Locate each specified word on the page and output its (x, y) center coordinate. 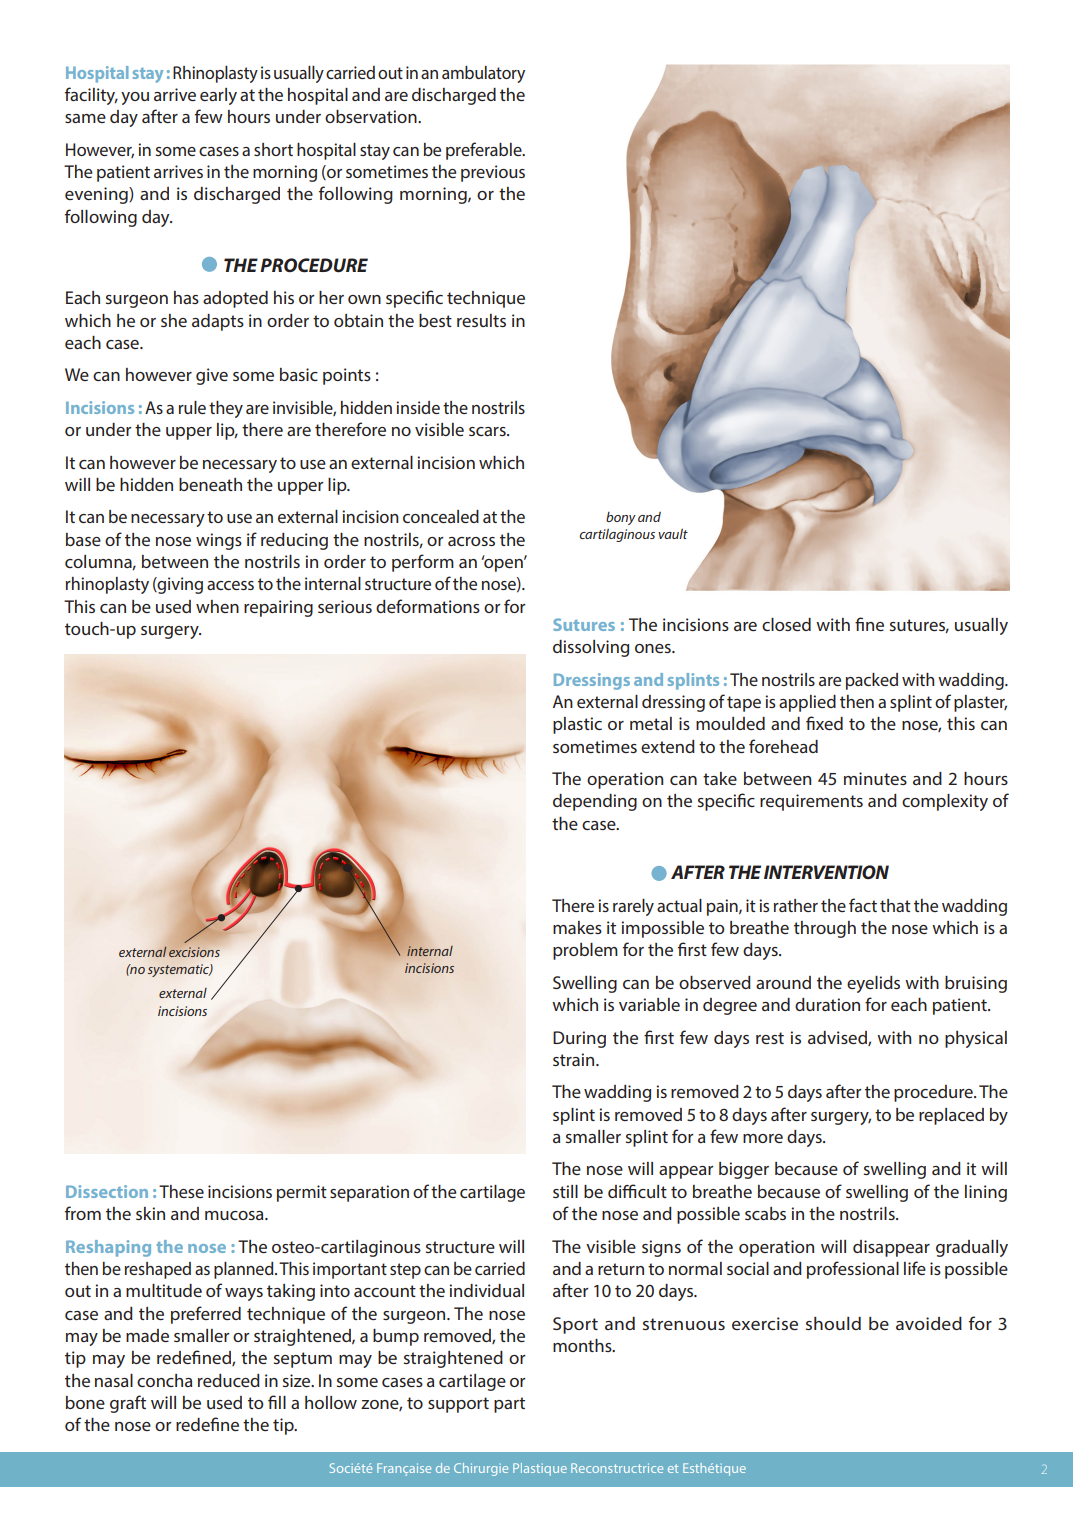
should (833, 1323)
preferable (485, 151)
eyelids (873, 984)
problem (585, 951)
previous (493, 173)
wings (219, 541)
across (471, 541)
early (218, 96)
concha (164, 1380)
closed (786, 624)
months (583, 1345)
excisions (194, 952)
